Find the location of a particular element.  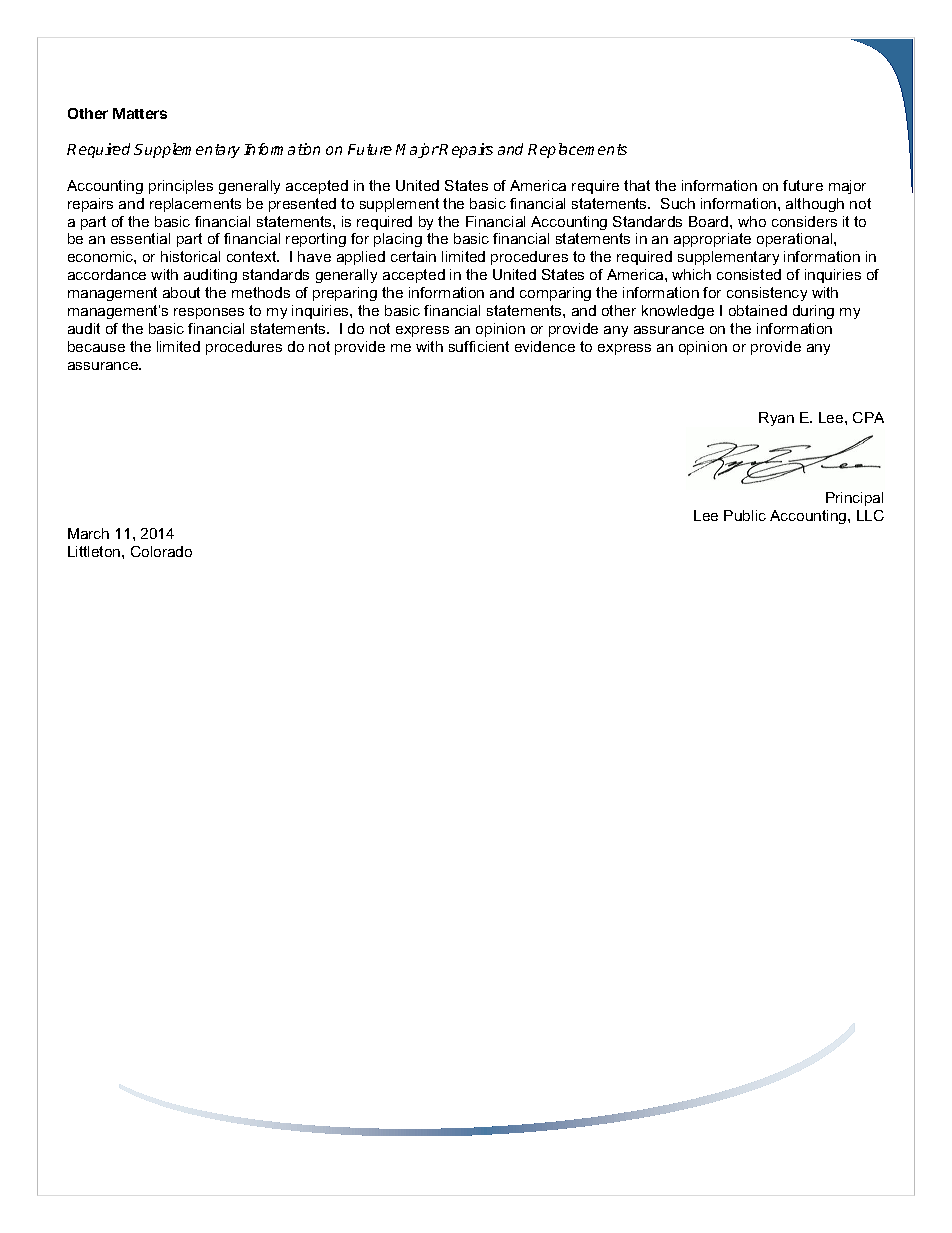

Colorado is located at coordinates (161, 551).
